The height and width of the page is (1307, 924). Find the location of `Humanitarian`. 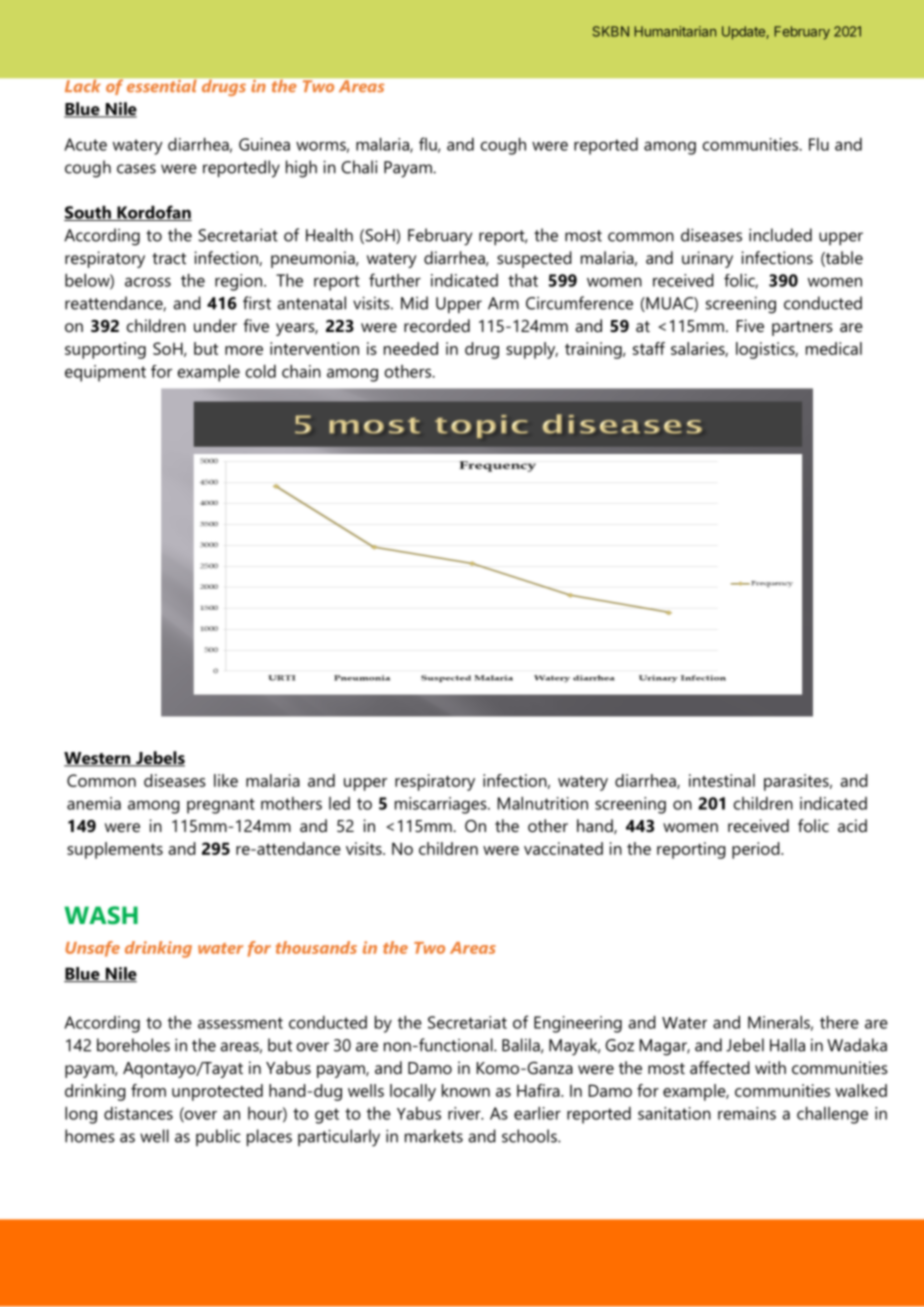

Humanitarian is located at coordinates (675, 31).
